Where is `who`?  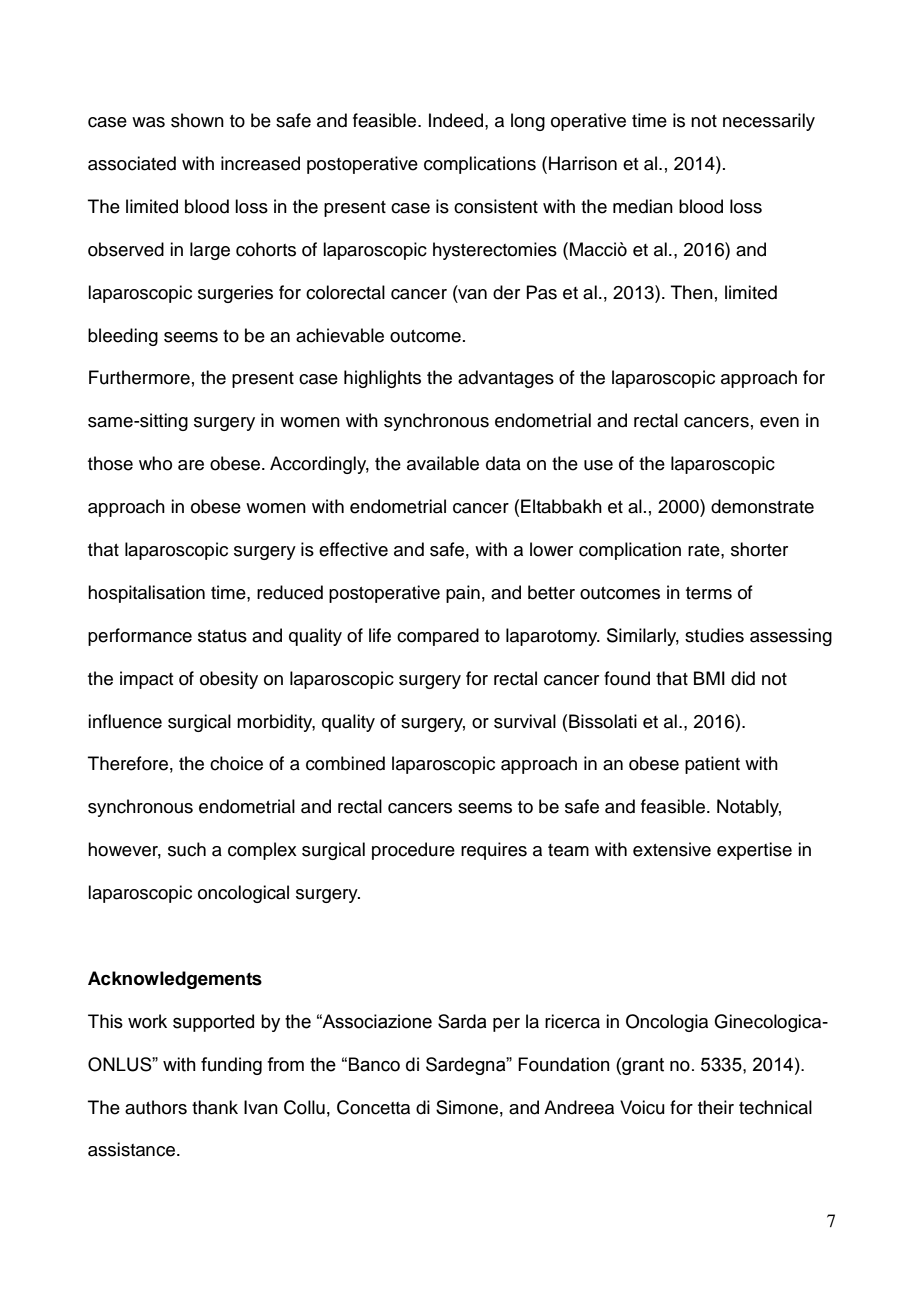
who is located at coordinates (155, 463).
